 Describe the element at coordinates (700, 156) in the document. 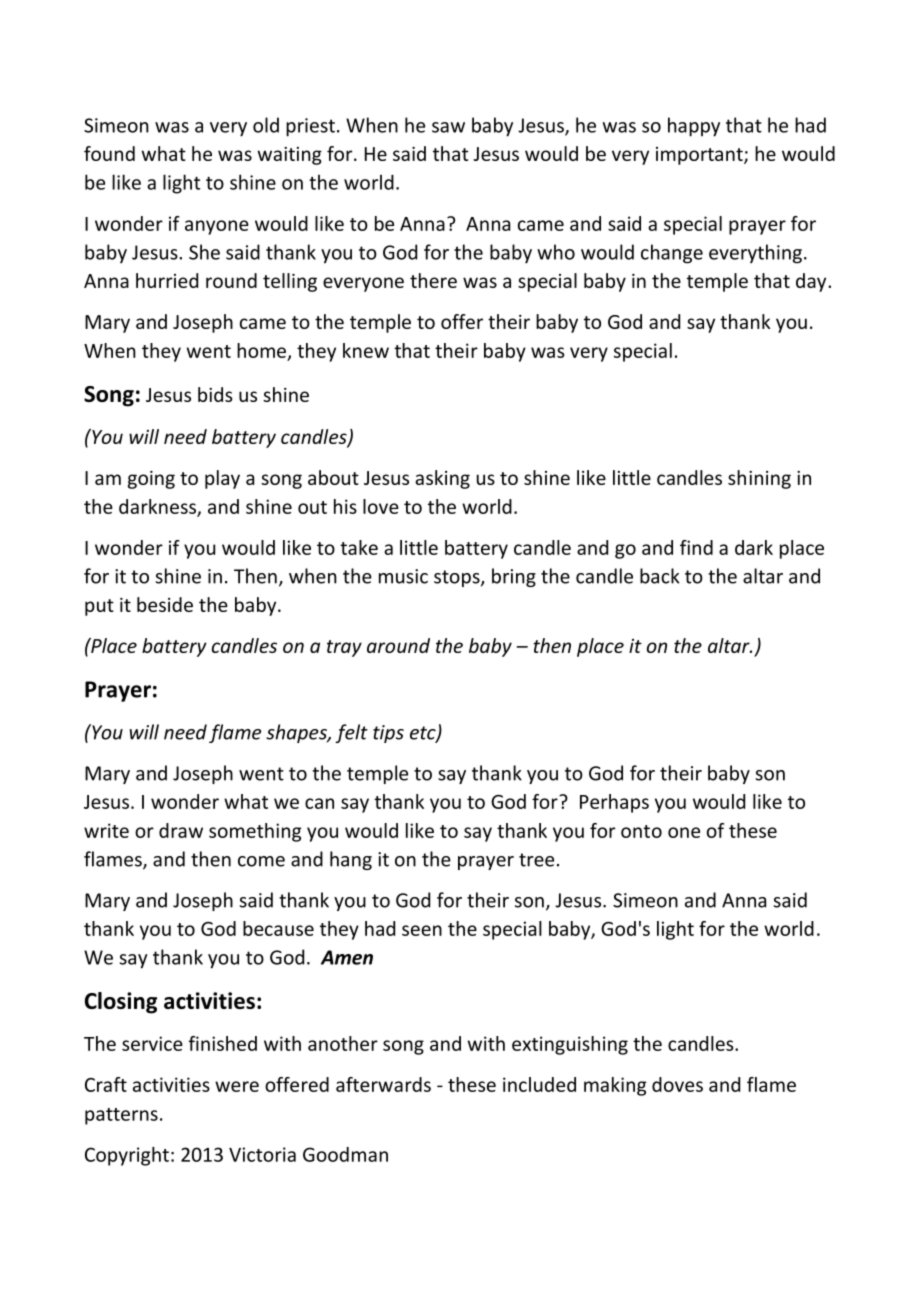

I see `important` at that location.
